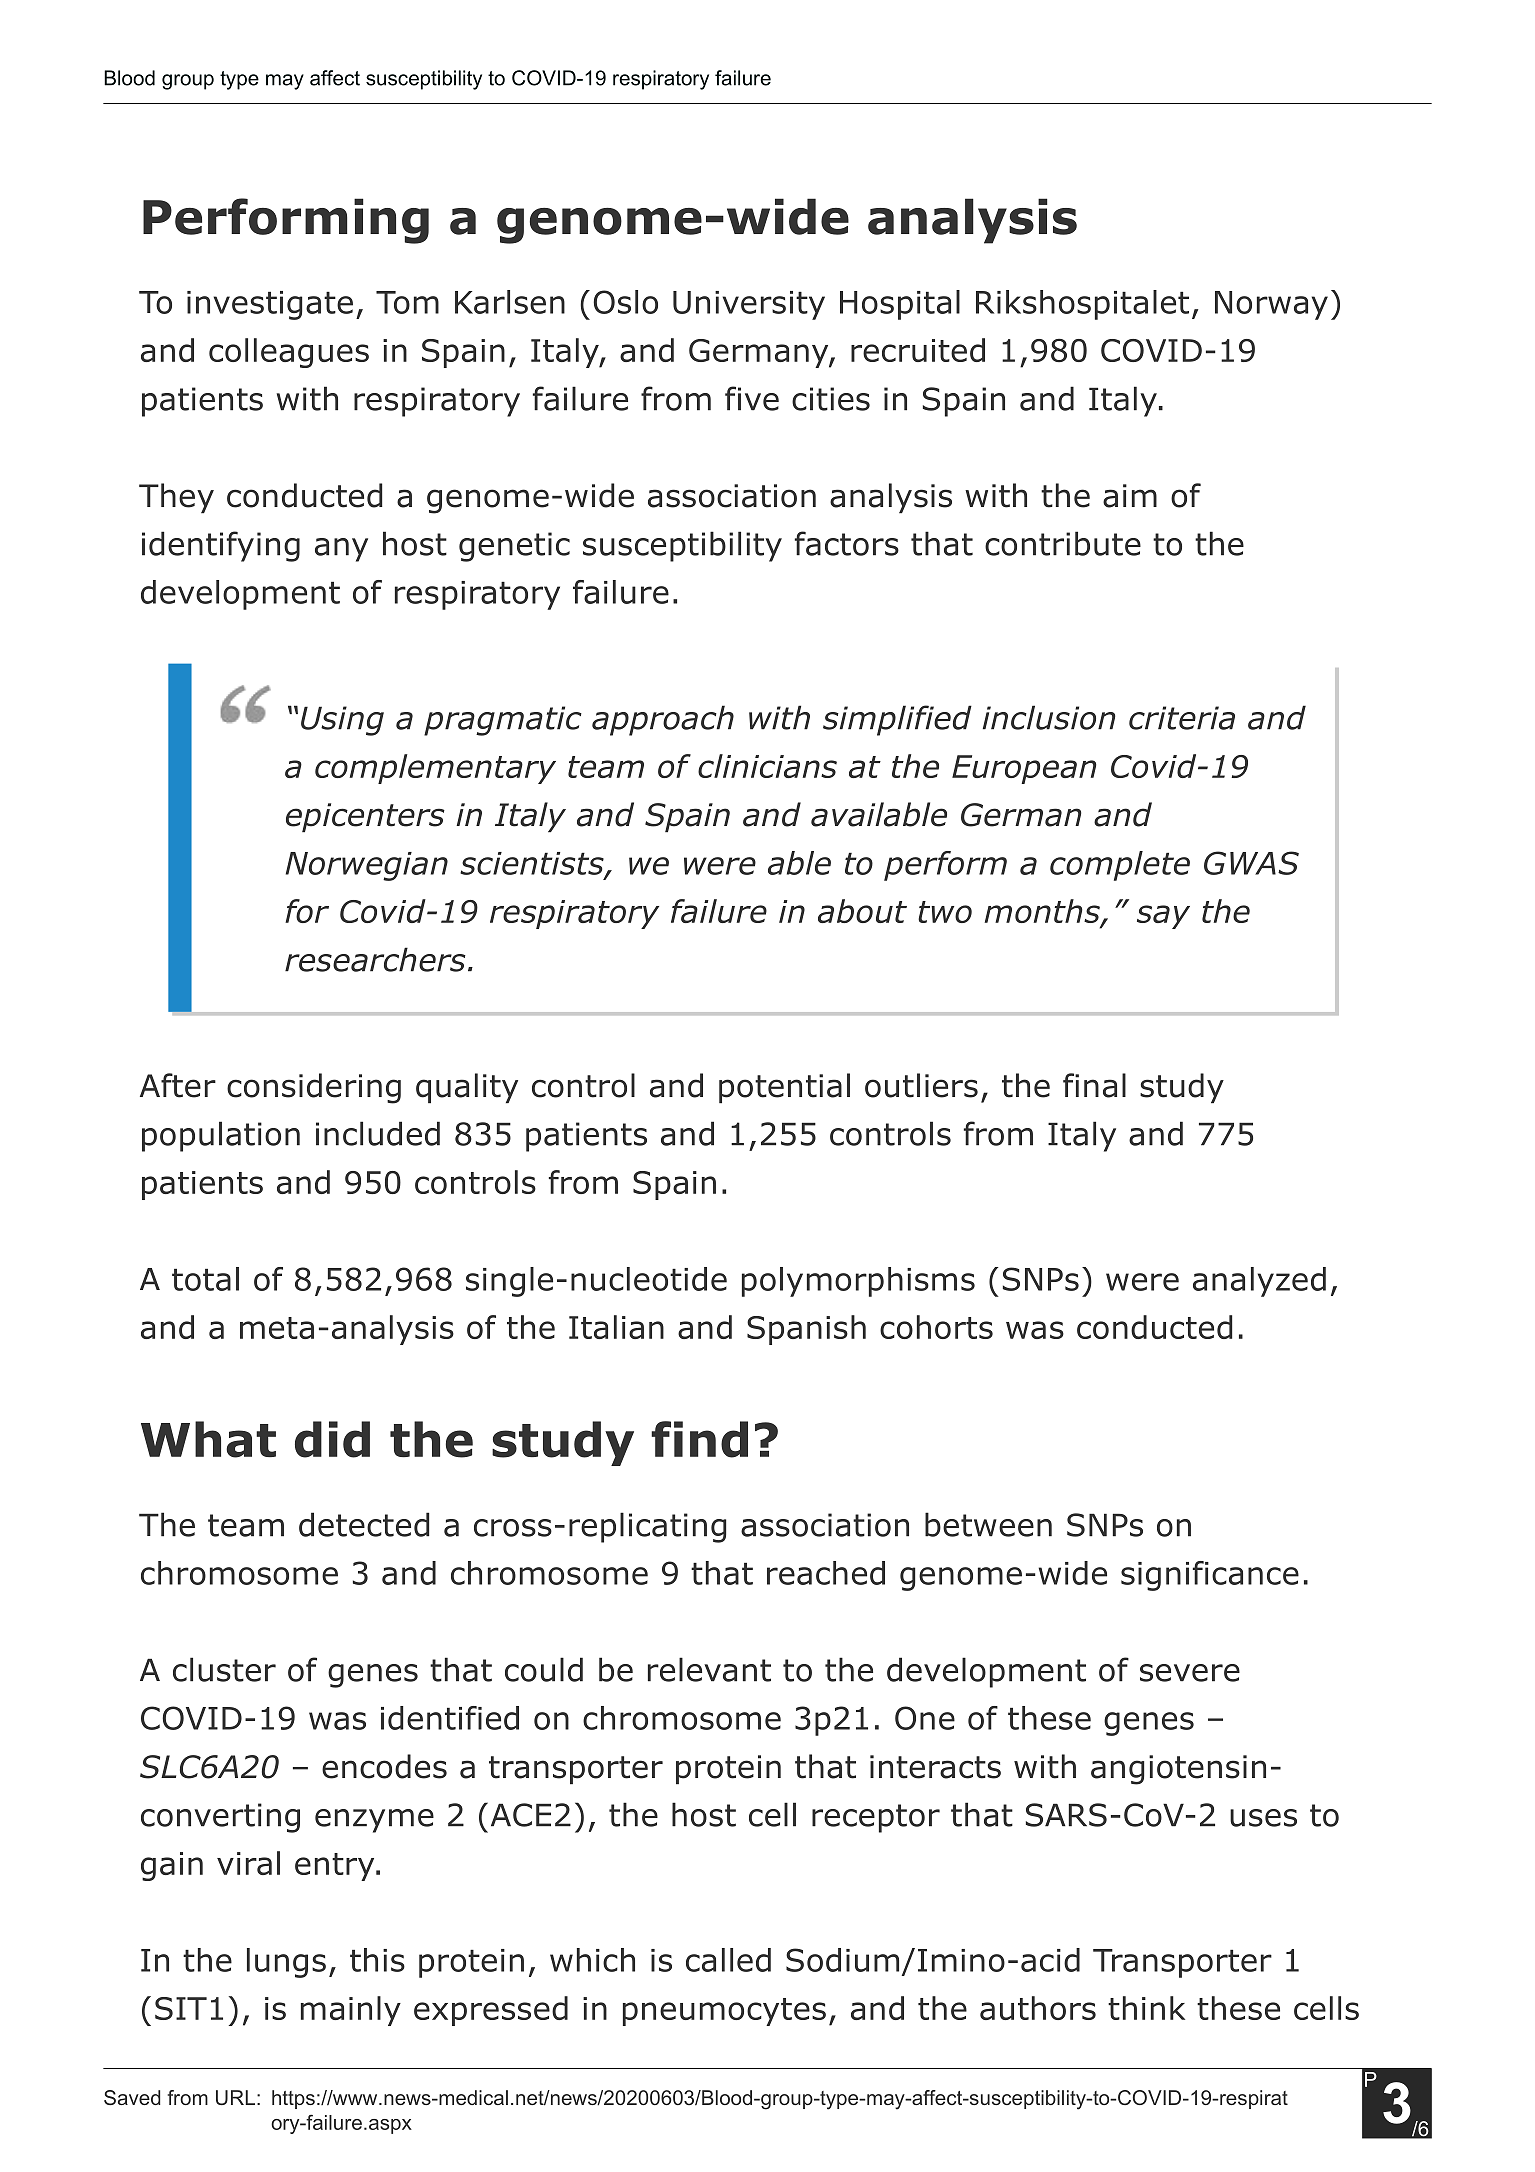 This page has width=1535, height=2172. Describe the element at coordinates (709, 1669) in the page. I see `relevant` at that location.
